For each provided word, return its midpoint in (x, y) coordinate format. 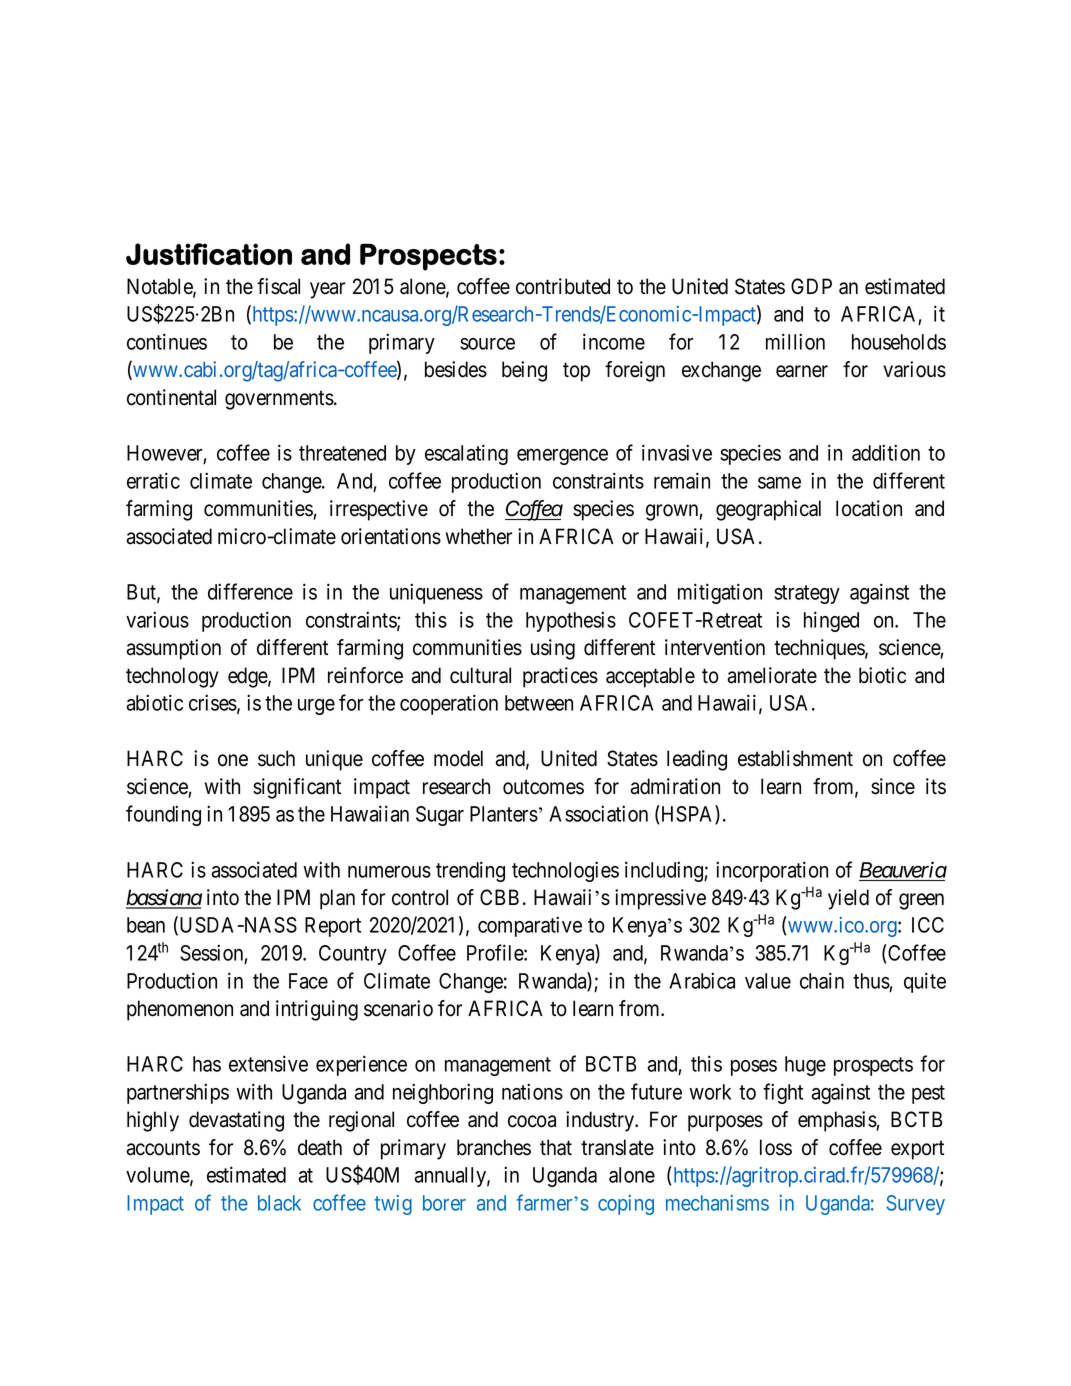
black (279, 1203)
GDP (811, 286)
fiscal (278, 286)
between (539, 703)
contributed (563, 286)
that (556, 1147)
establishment (795, 758)
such (276, 758)
